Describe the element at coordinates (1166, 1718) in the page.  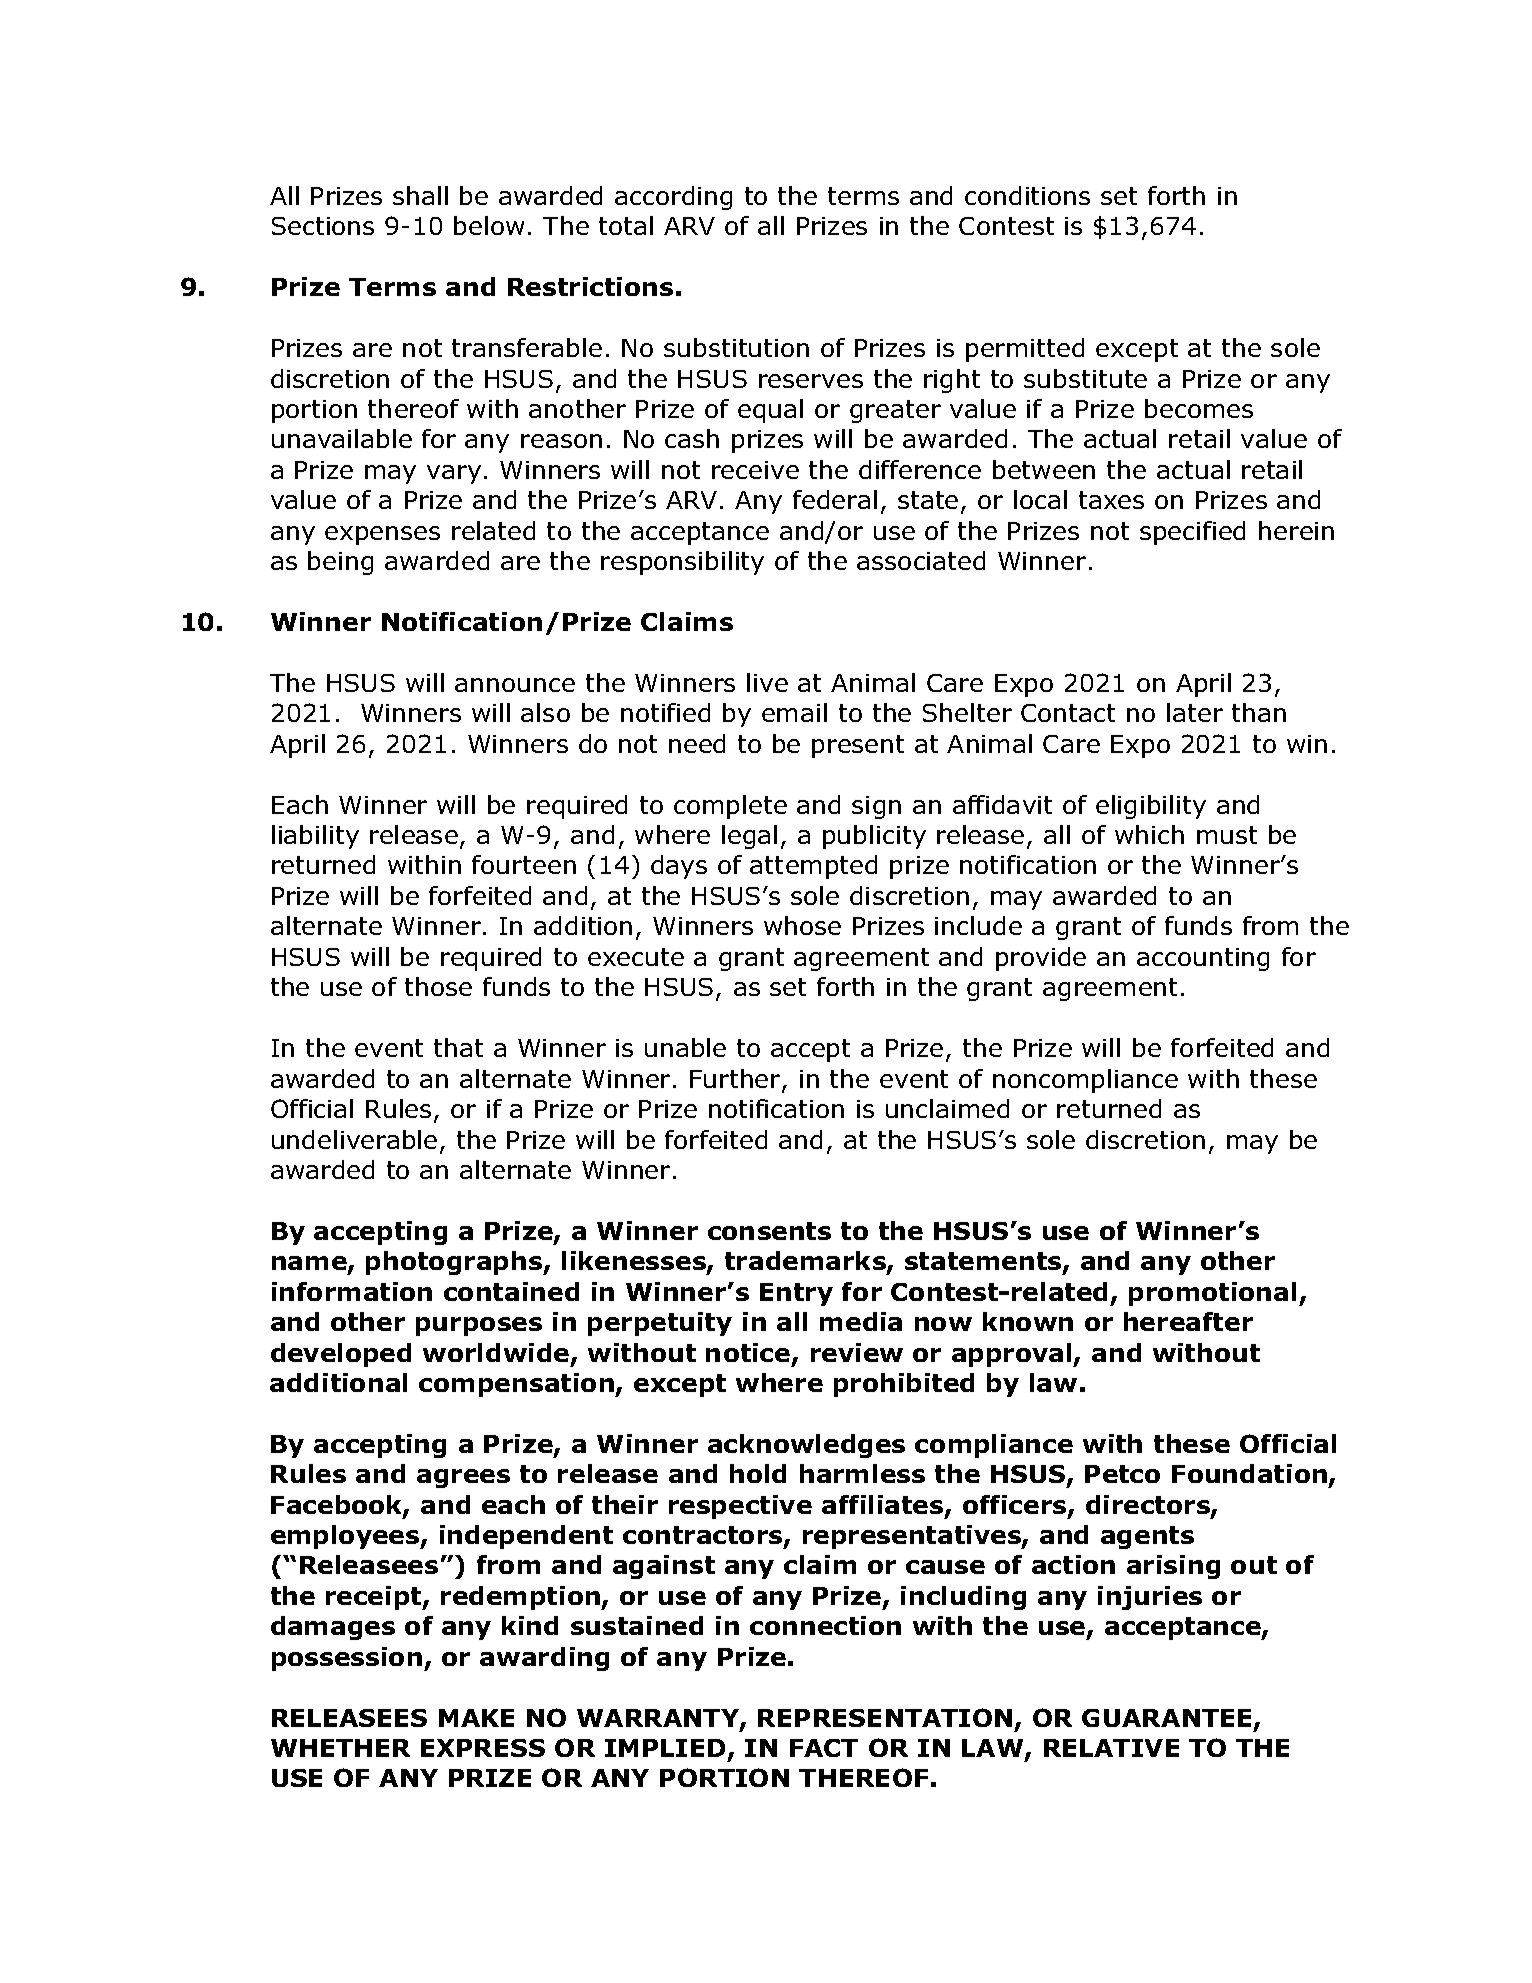
I see `GUARANTEE` at that location.
